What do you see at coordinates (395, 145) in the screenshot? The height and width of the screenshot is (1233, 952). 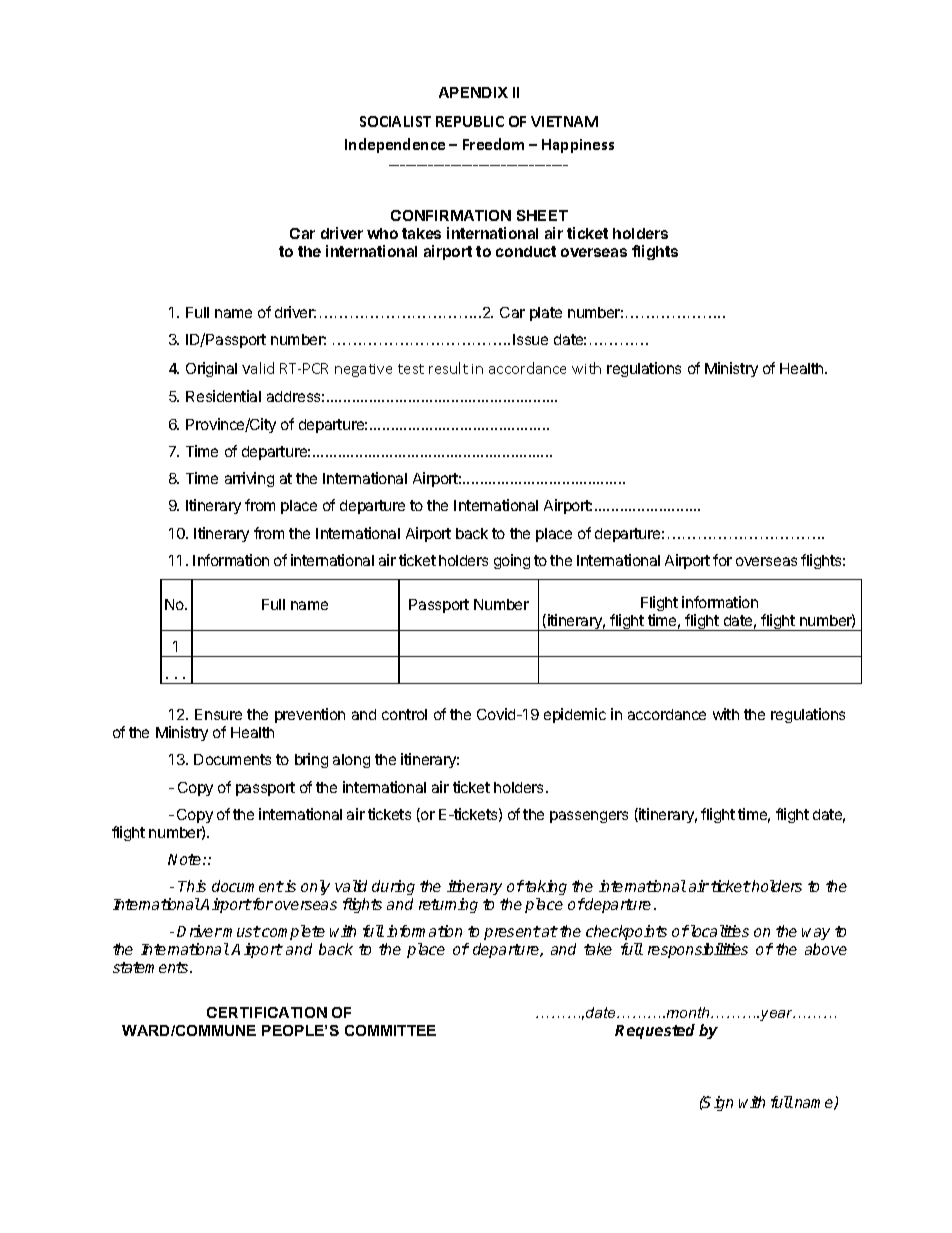 I see `Independence` at bounding box center [395, 145].
